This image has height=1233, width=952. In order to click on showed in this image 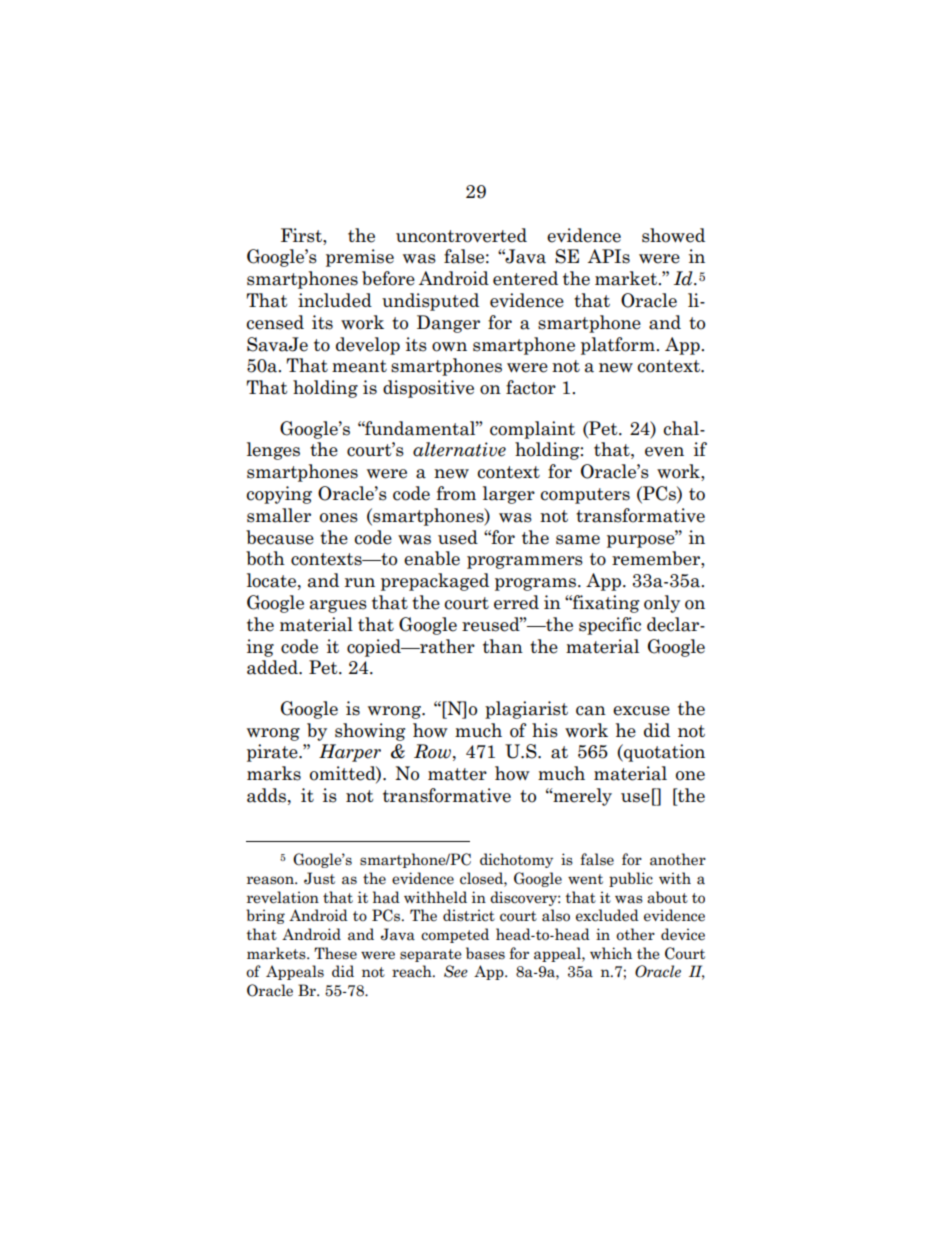, I will do `click(673, 235)`.
